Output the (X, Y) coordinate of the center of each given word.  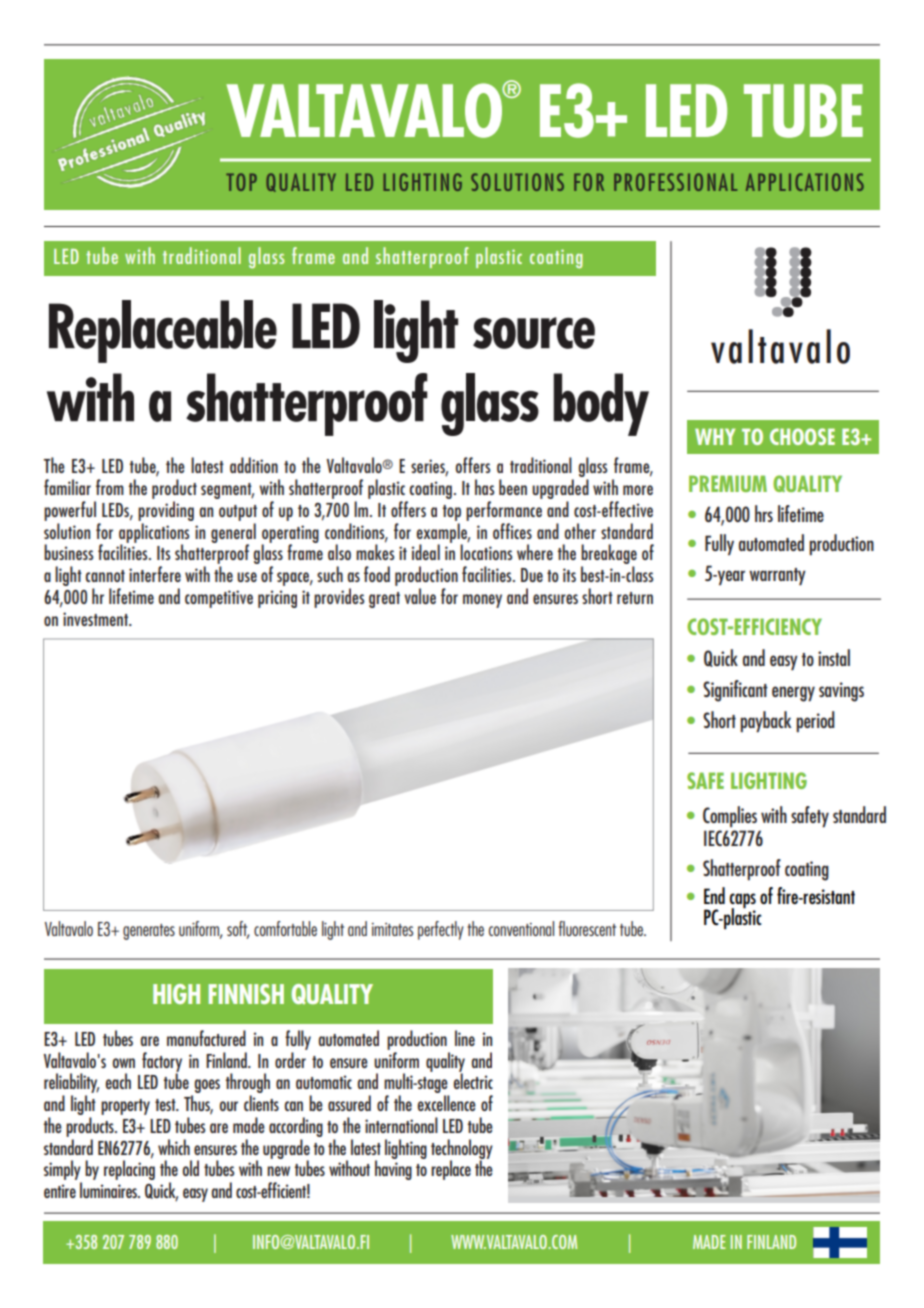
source (534, 333)
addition (254, 465)
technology (462, 1150)
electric (473, 1080)
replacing (129, 1169)
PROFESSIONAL (675, 182)
